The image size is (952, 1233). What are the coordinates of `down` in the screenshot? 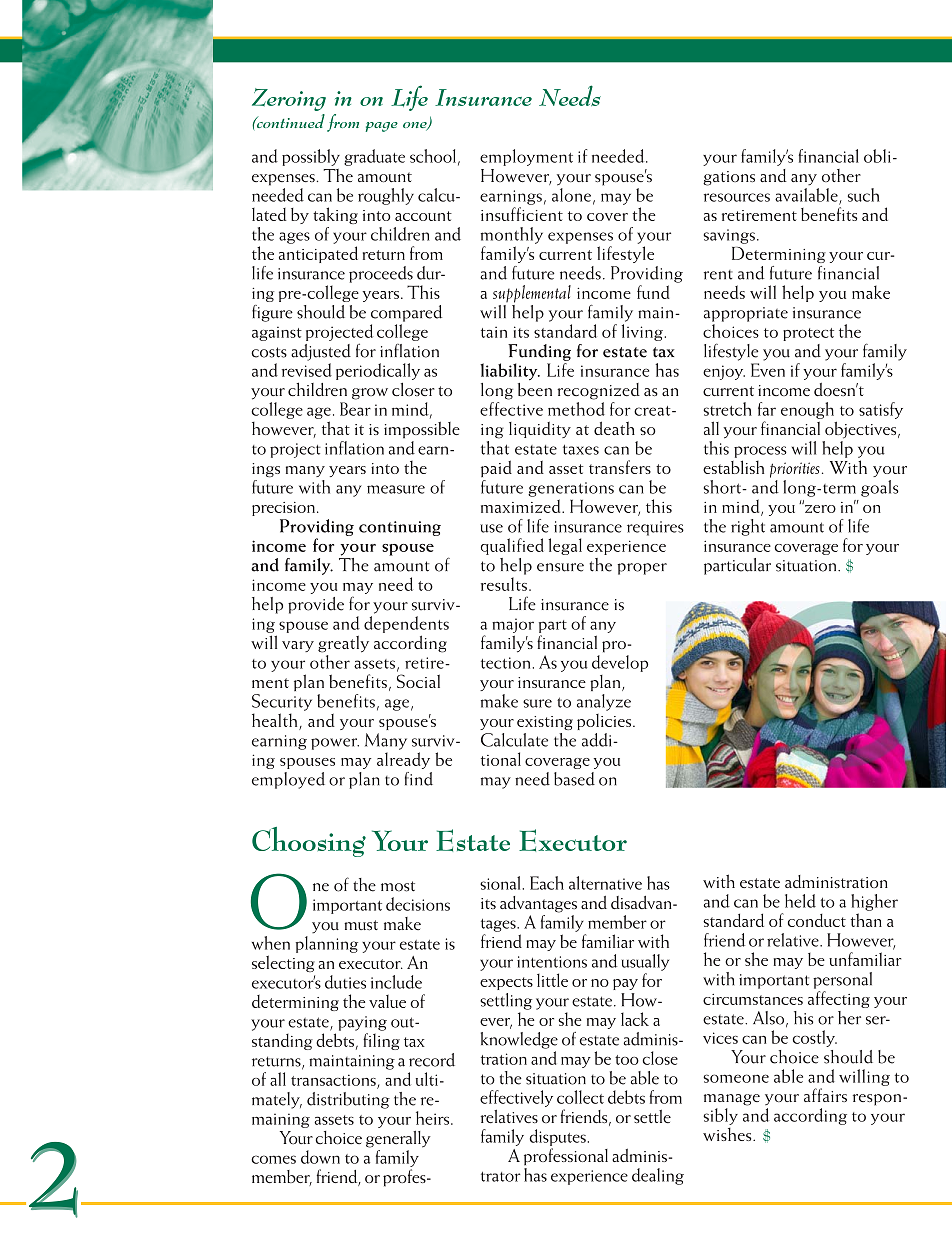 It's located at (320, 1157).
